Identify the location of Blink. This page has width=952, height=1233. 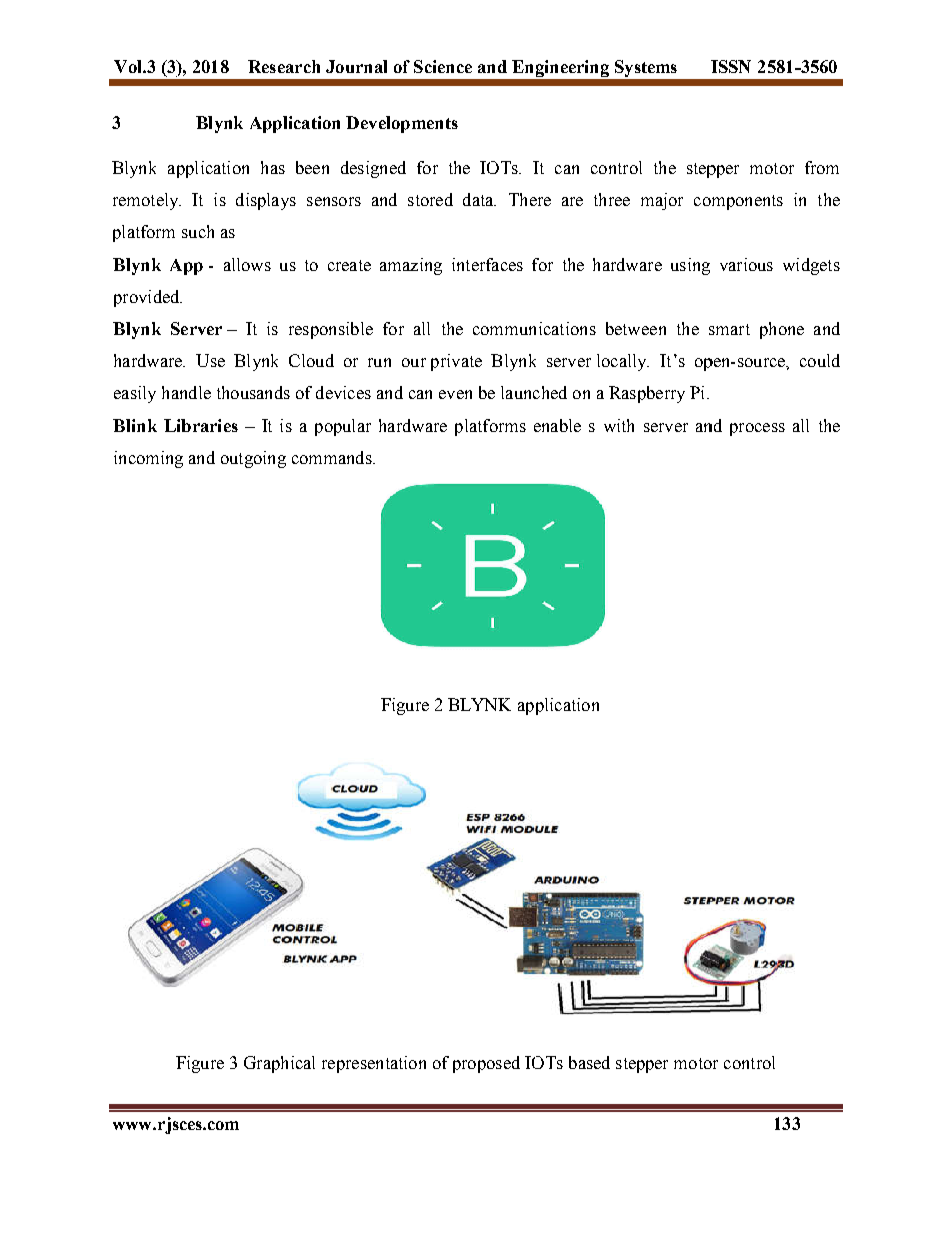
(135, 425).
